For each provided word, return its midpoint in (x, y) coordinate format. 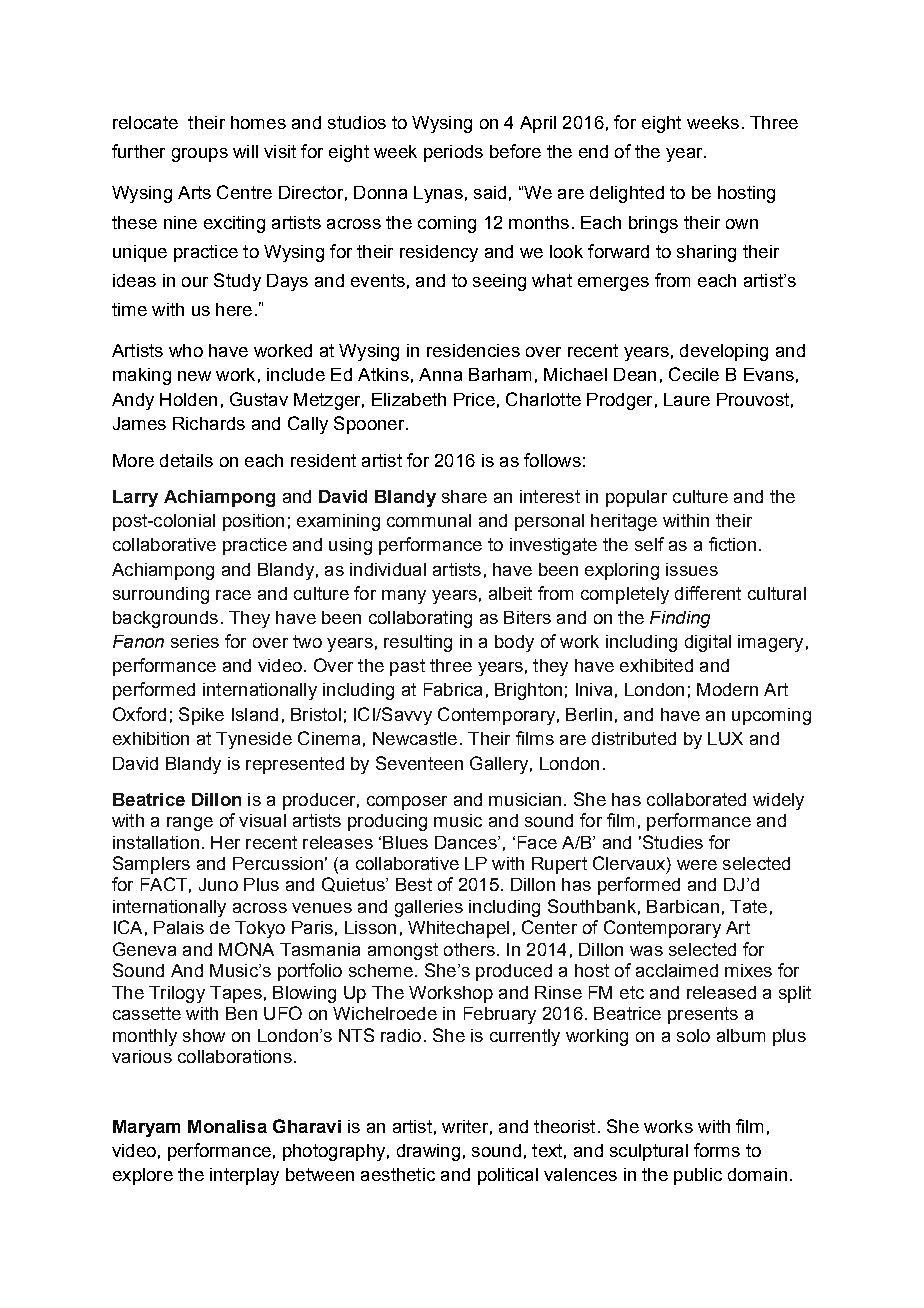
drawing (428, 1152)
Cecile (694, 374)
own (742, 224)
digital (708, 643)
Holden (188, 399)
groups (200, 155)
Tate (748, 906)
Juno (218, 884)
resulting (418, 643)
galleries (429, 908)
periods (453, 153)
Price (474, 399)
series (195, 641)
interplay (244, 1176)
